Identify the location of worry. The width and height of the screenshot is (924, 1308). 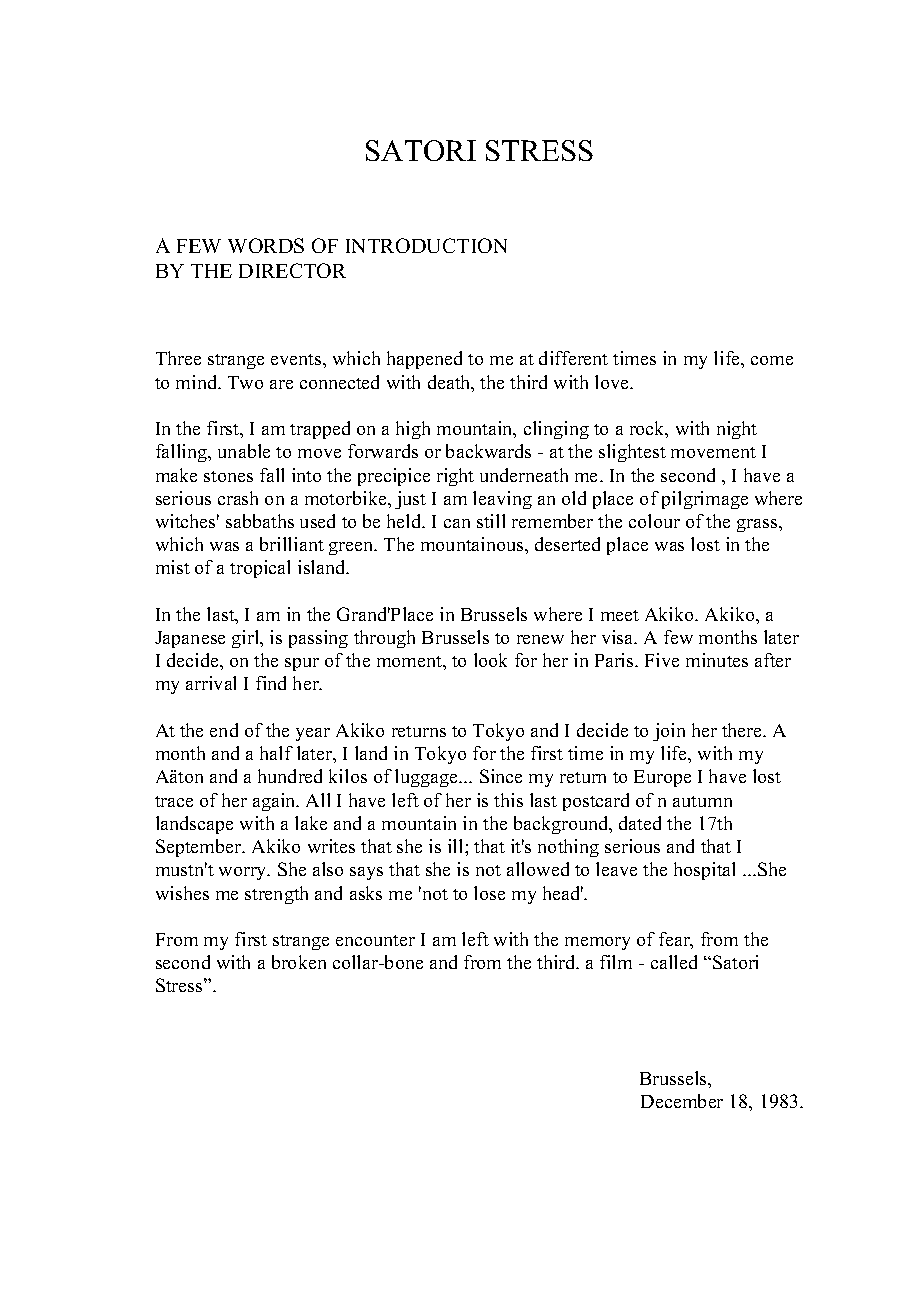
(244, 873).
